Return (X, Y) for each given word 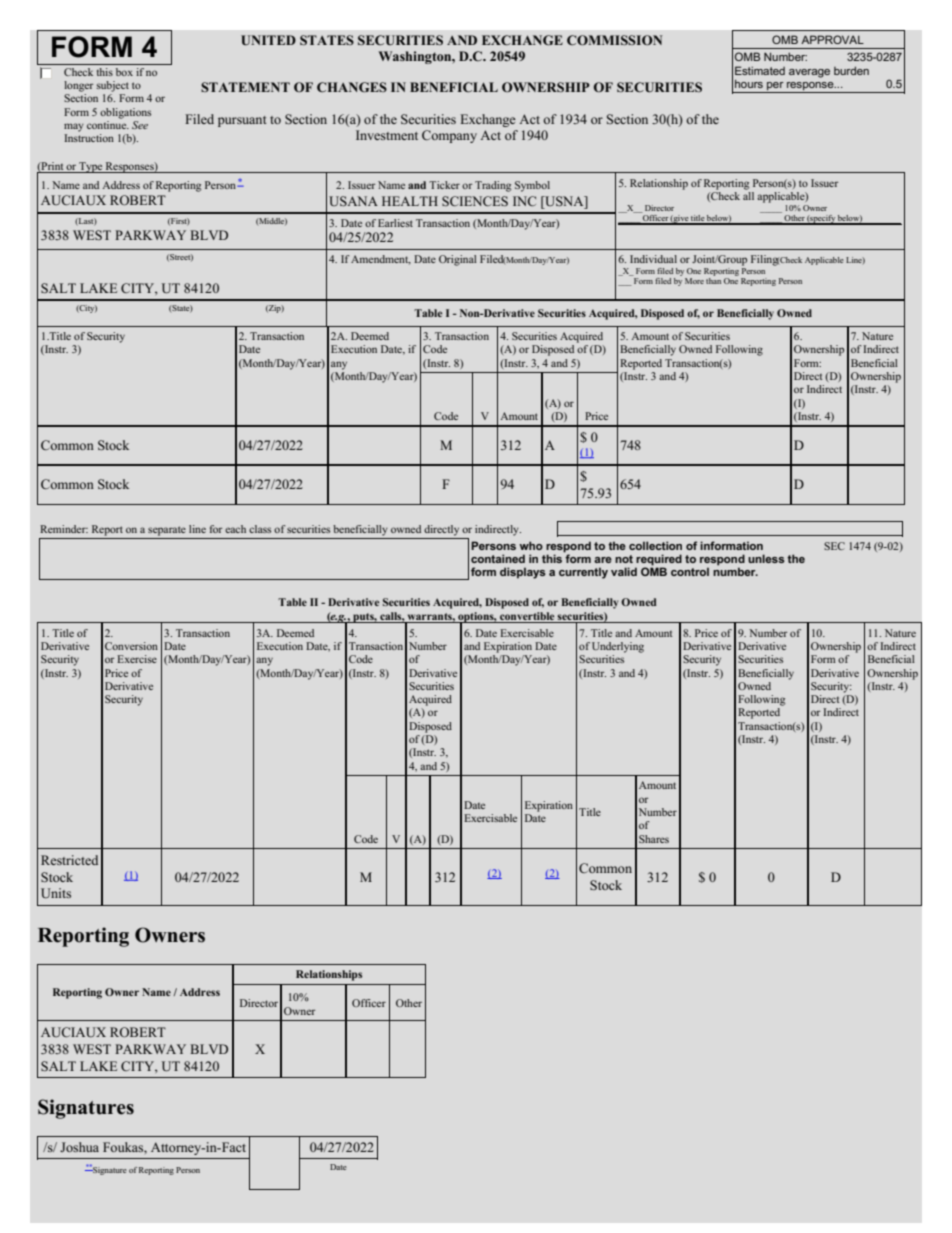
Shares (654, 839)
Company (449, 136)
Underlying (618, 647)
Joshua (79, 1147)
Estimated (760, 70)
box (124, 72)
